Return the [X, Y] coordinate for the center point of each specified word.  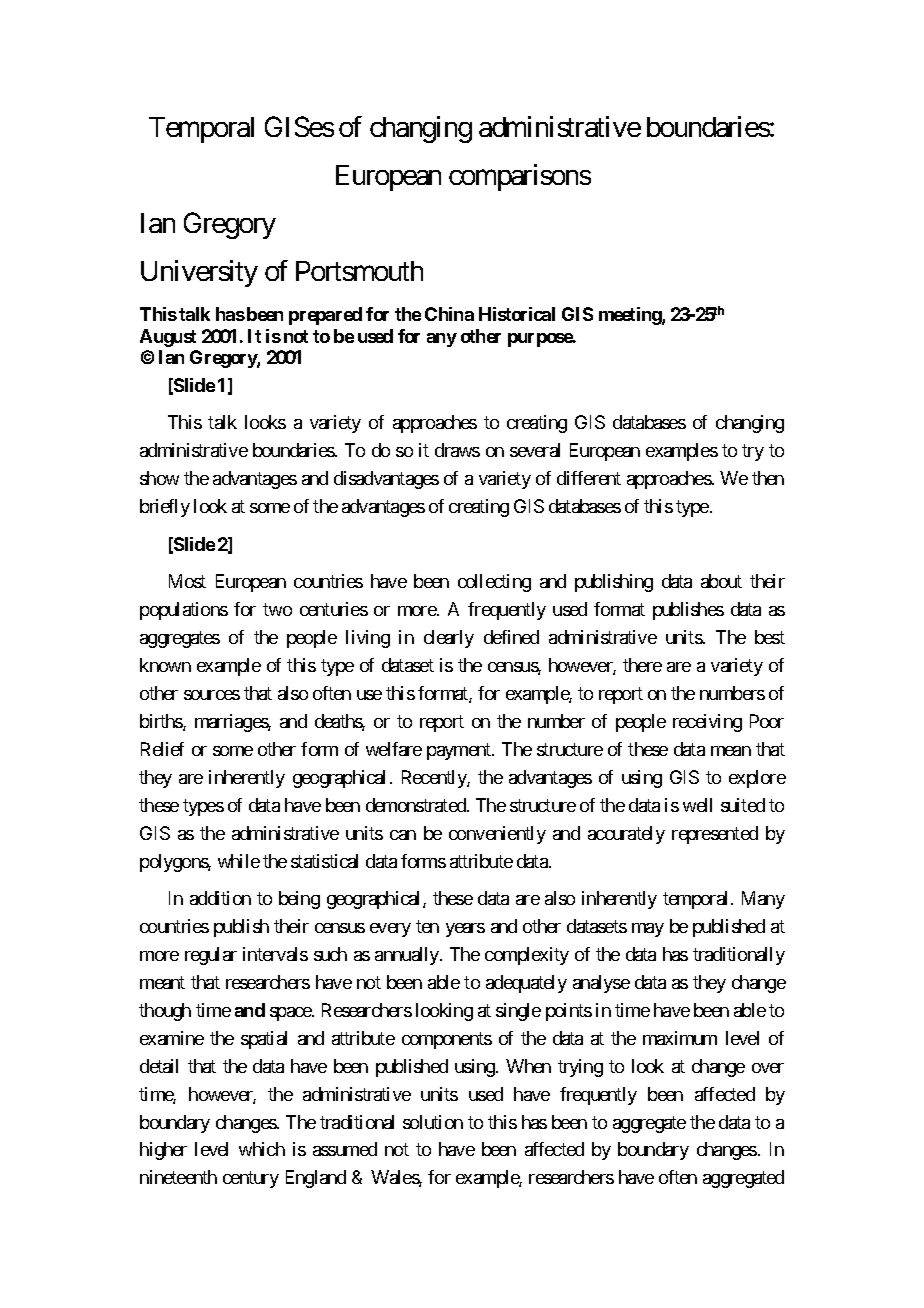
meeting [631, 316]
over [768, 1068]
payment [460, 751]
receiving [707, 723]
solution [433, 1122]
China [449, 314]
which [262, 1149]
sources [212, 695]
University [199, 273]
